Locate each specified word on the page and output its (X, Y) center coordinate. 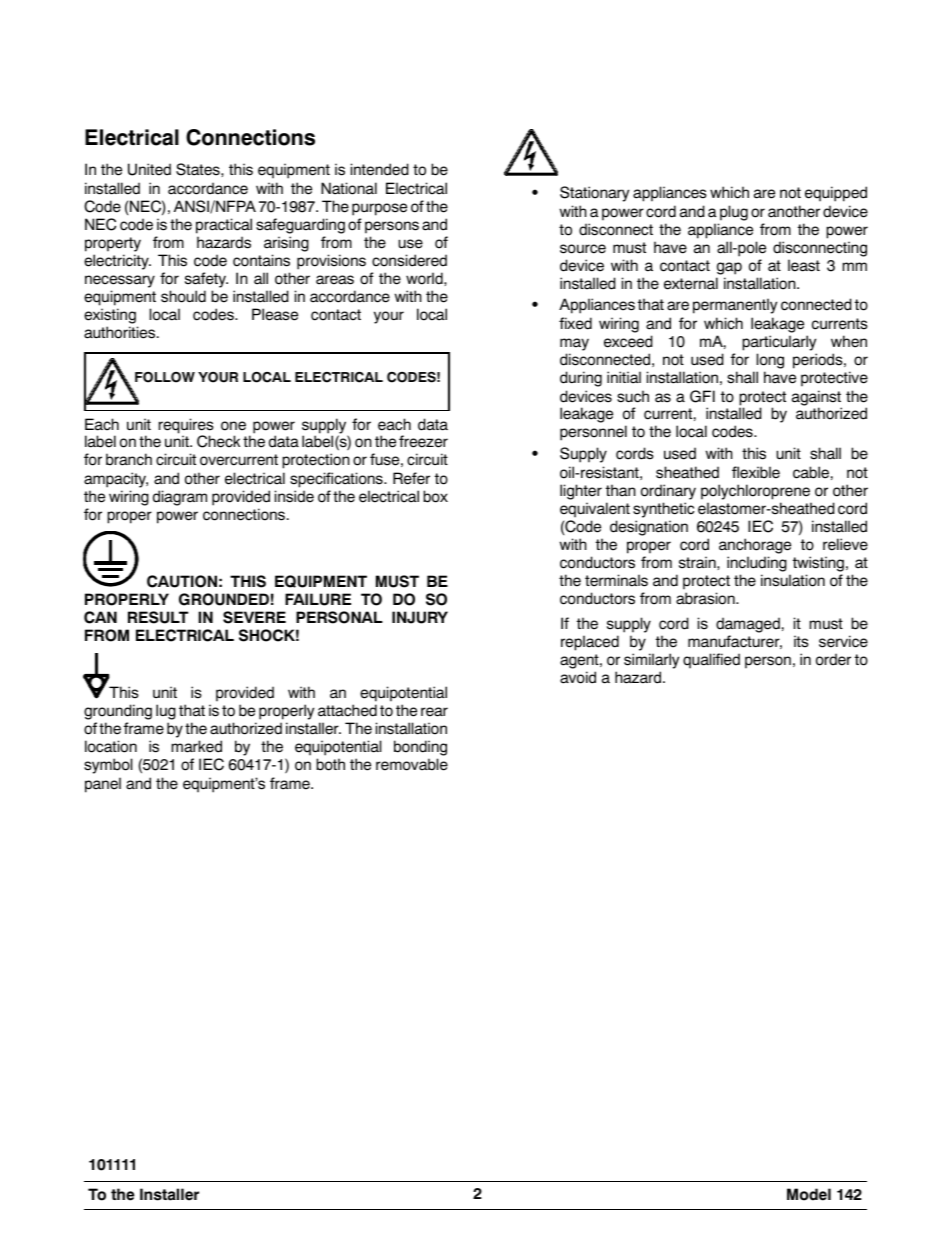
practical (224, 226)
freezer (423, 441)
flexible (756, 472)
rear (434, 712)
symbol (108, 766)
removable (412, 764)
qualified (711, 661)
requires (186, 427)
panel (103, 785)
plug (734, 213)
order (833, 659)
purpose (379, 209)
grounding (118, 713)
